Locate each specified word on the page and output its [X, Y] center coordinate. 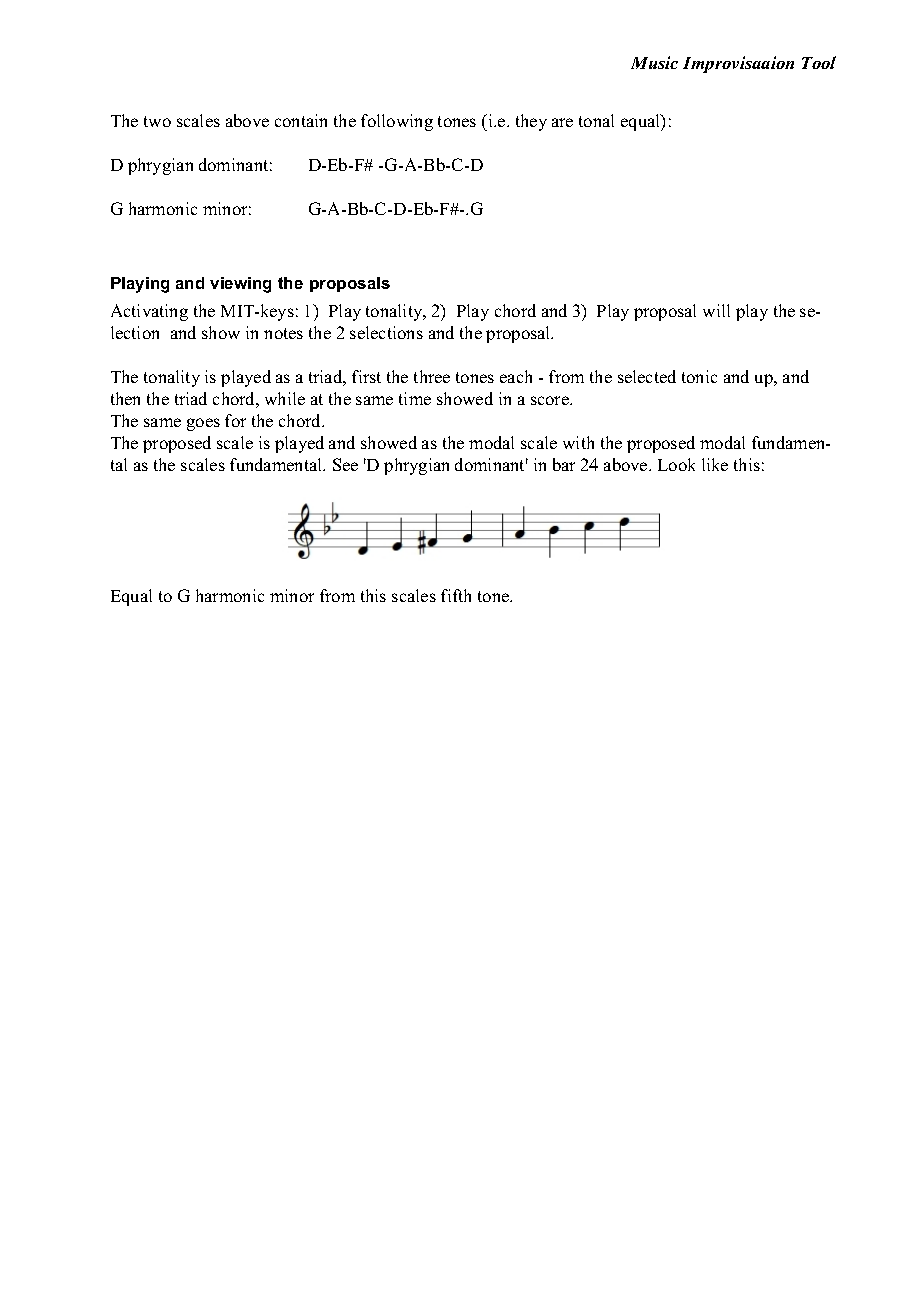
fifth [456, 595]
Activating [149, 312]
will [716, 310]
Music [654, 62]
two [157, 121]
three [432, 376]
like [715, 464]
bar [564, 464]
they [531, 122]
